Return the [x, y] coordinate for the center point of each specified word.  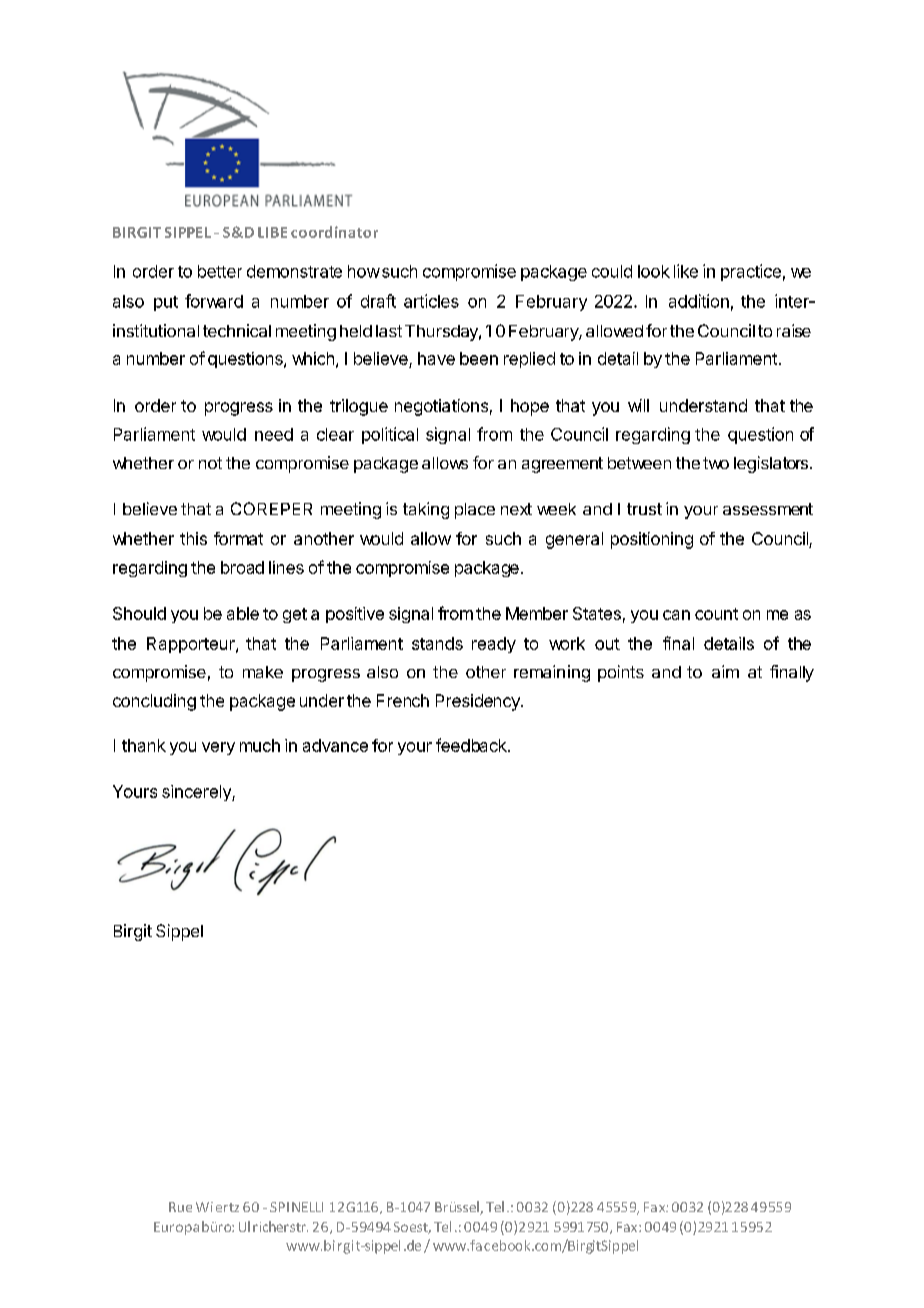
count [716, 614]
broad [242, 567]
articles [431, 301]
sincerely [197, 793]
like [686, 271]
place [475, 511]
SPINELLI [296, 1207]
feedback [472, 745]
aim [725, 671]
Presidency [479, 702]
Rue [180, 1207]
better [220, 271]
